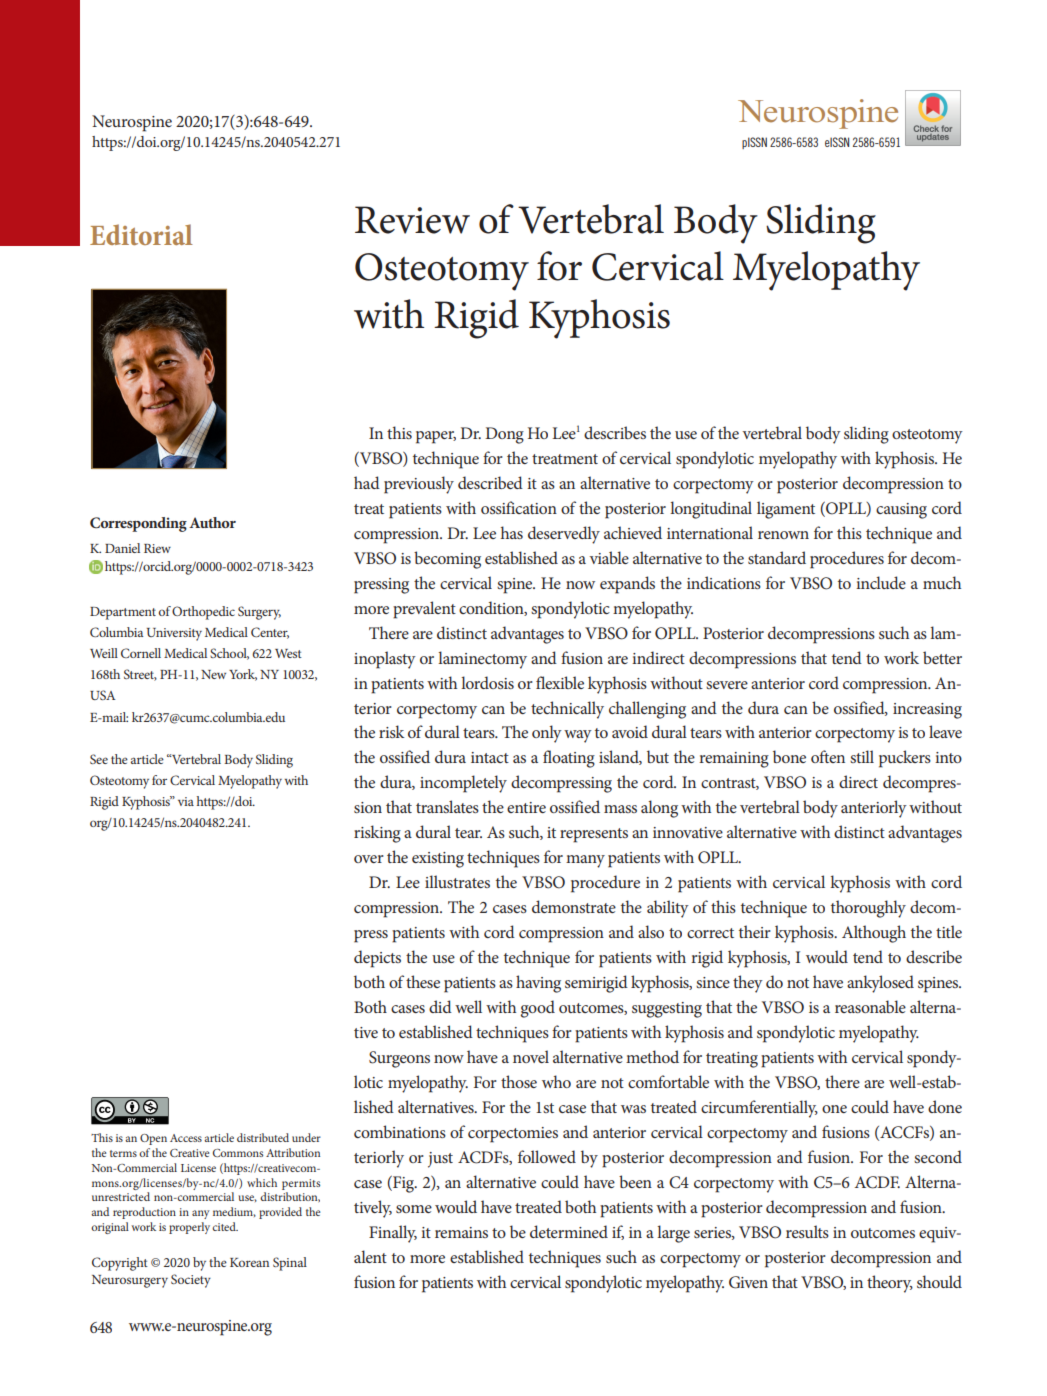 The width and height of the screenshot is (1047, 1396). What do you see at coordinates (786, 510) in the screenshot?
I see `ligament` at bounding box center [786, 510].
